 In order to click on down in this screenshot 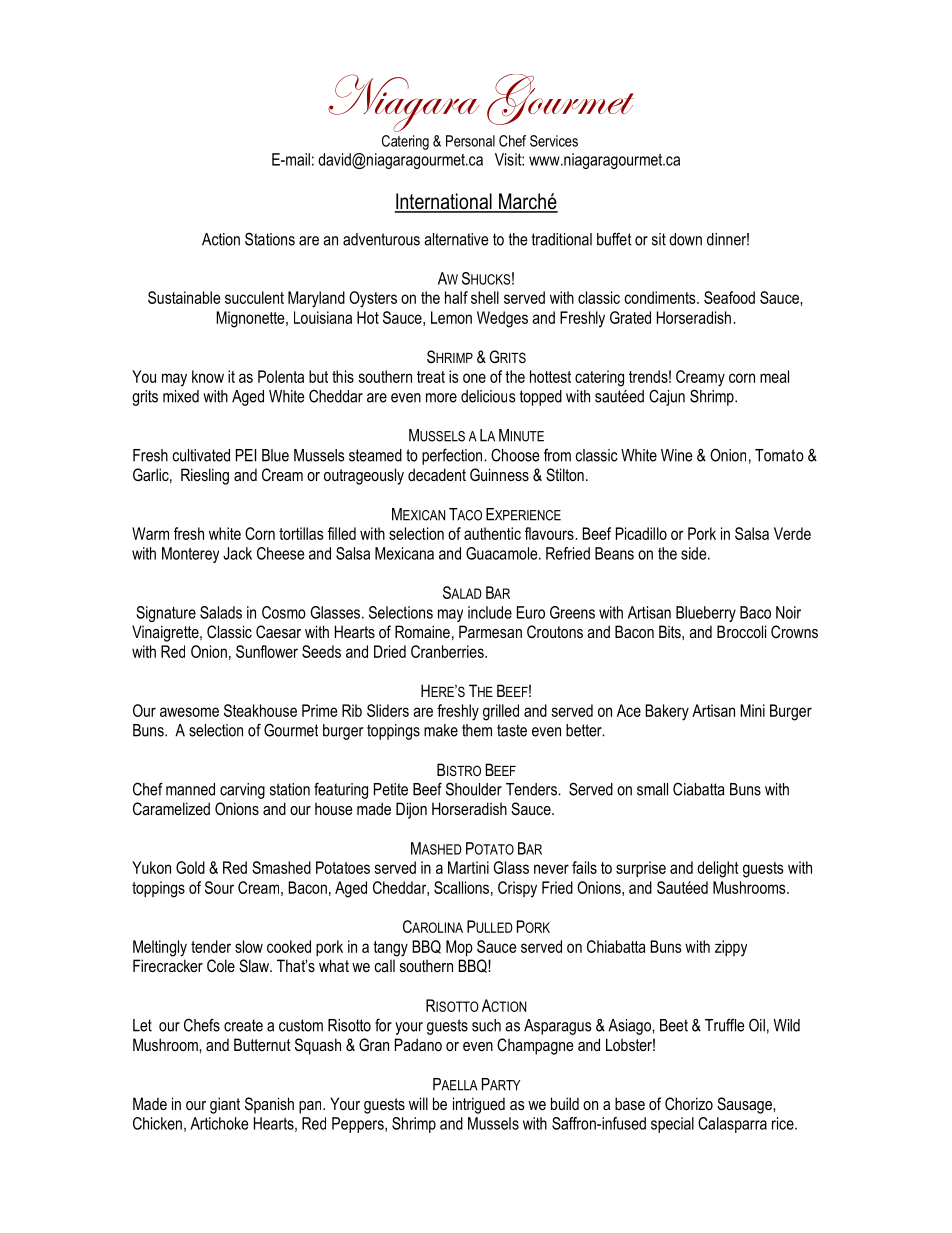, I will do `click(685, 239)`.
